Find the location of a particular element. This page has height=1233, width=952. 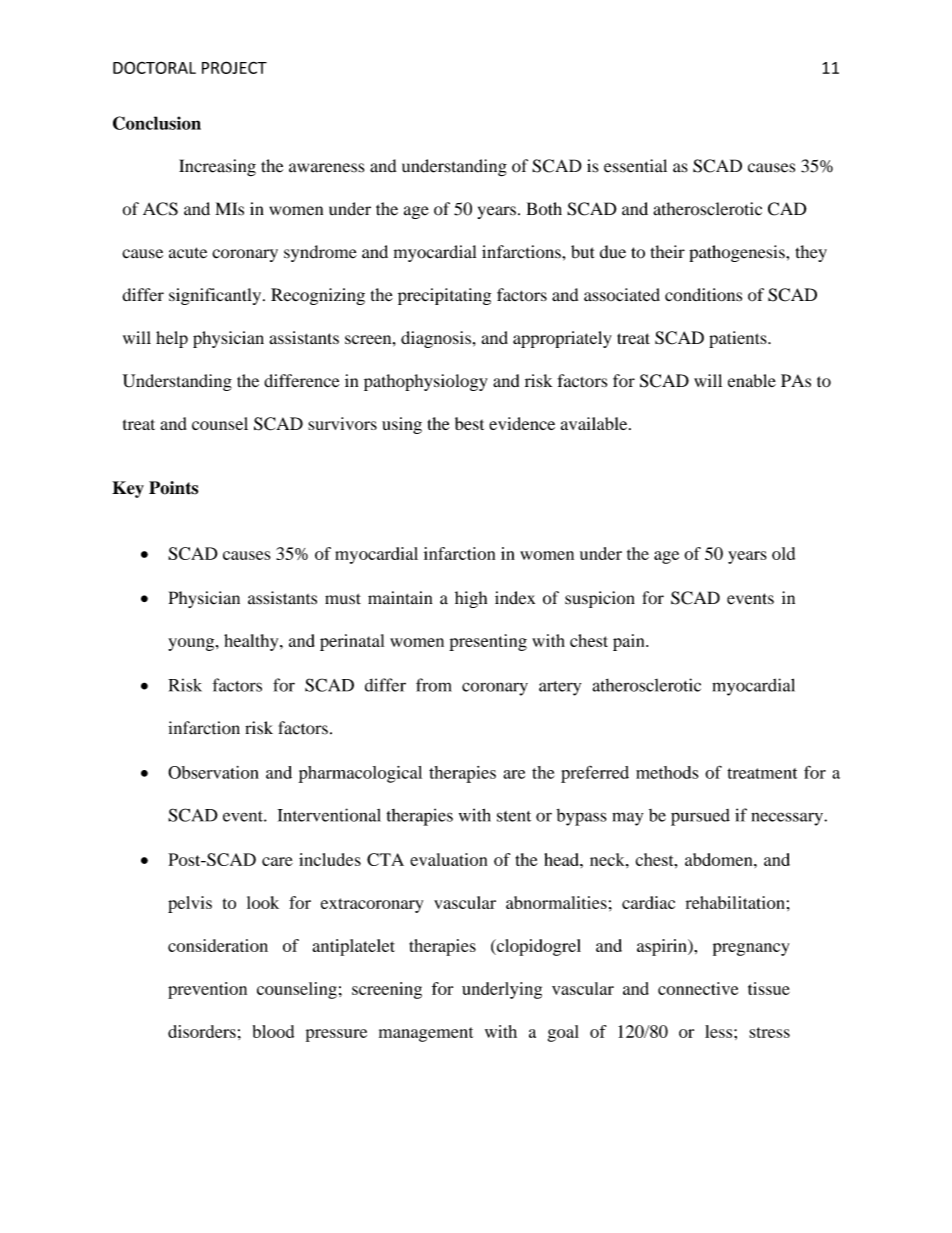

diagnosis is located at coordinates (436, 339).
